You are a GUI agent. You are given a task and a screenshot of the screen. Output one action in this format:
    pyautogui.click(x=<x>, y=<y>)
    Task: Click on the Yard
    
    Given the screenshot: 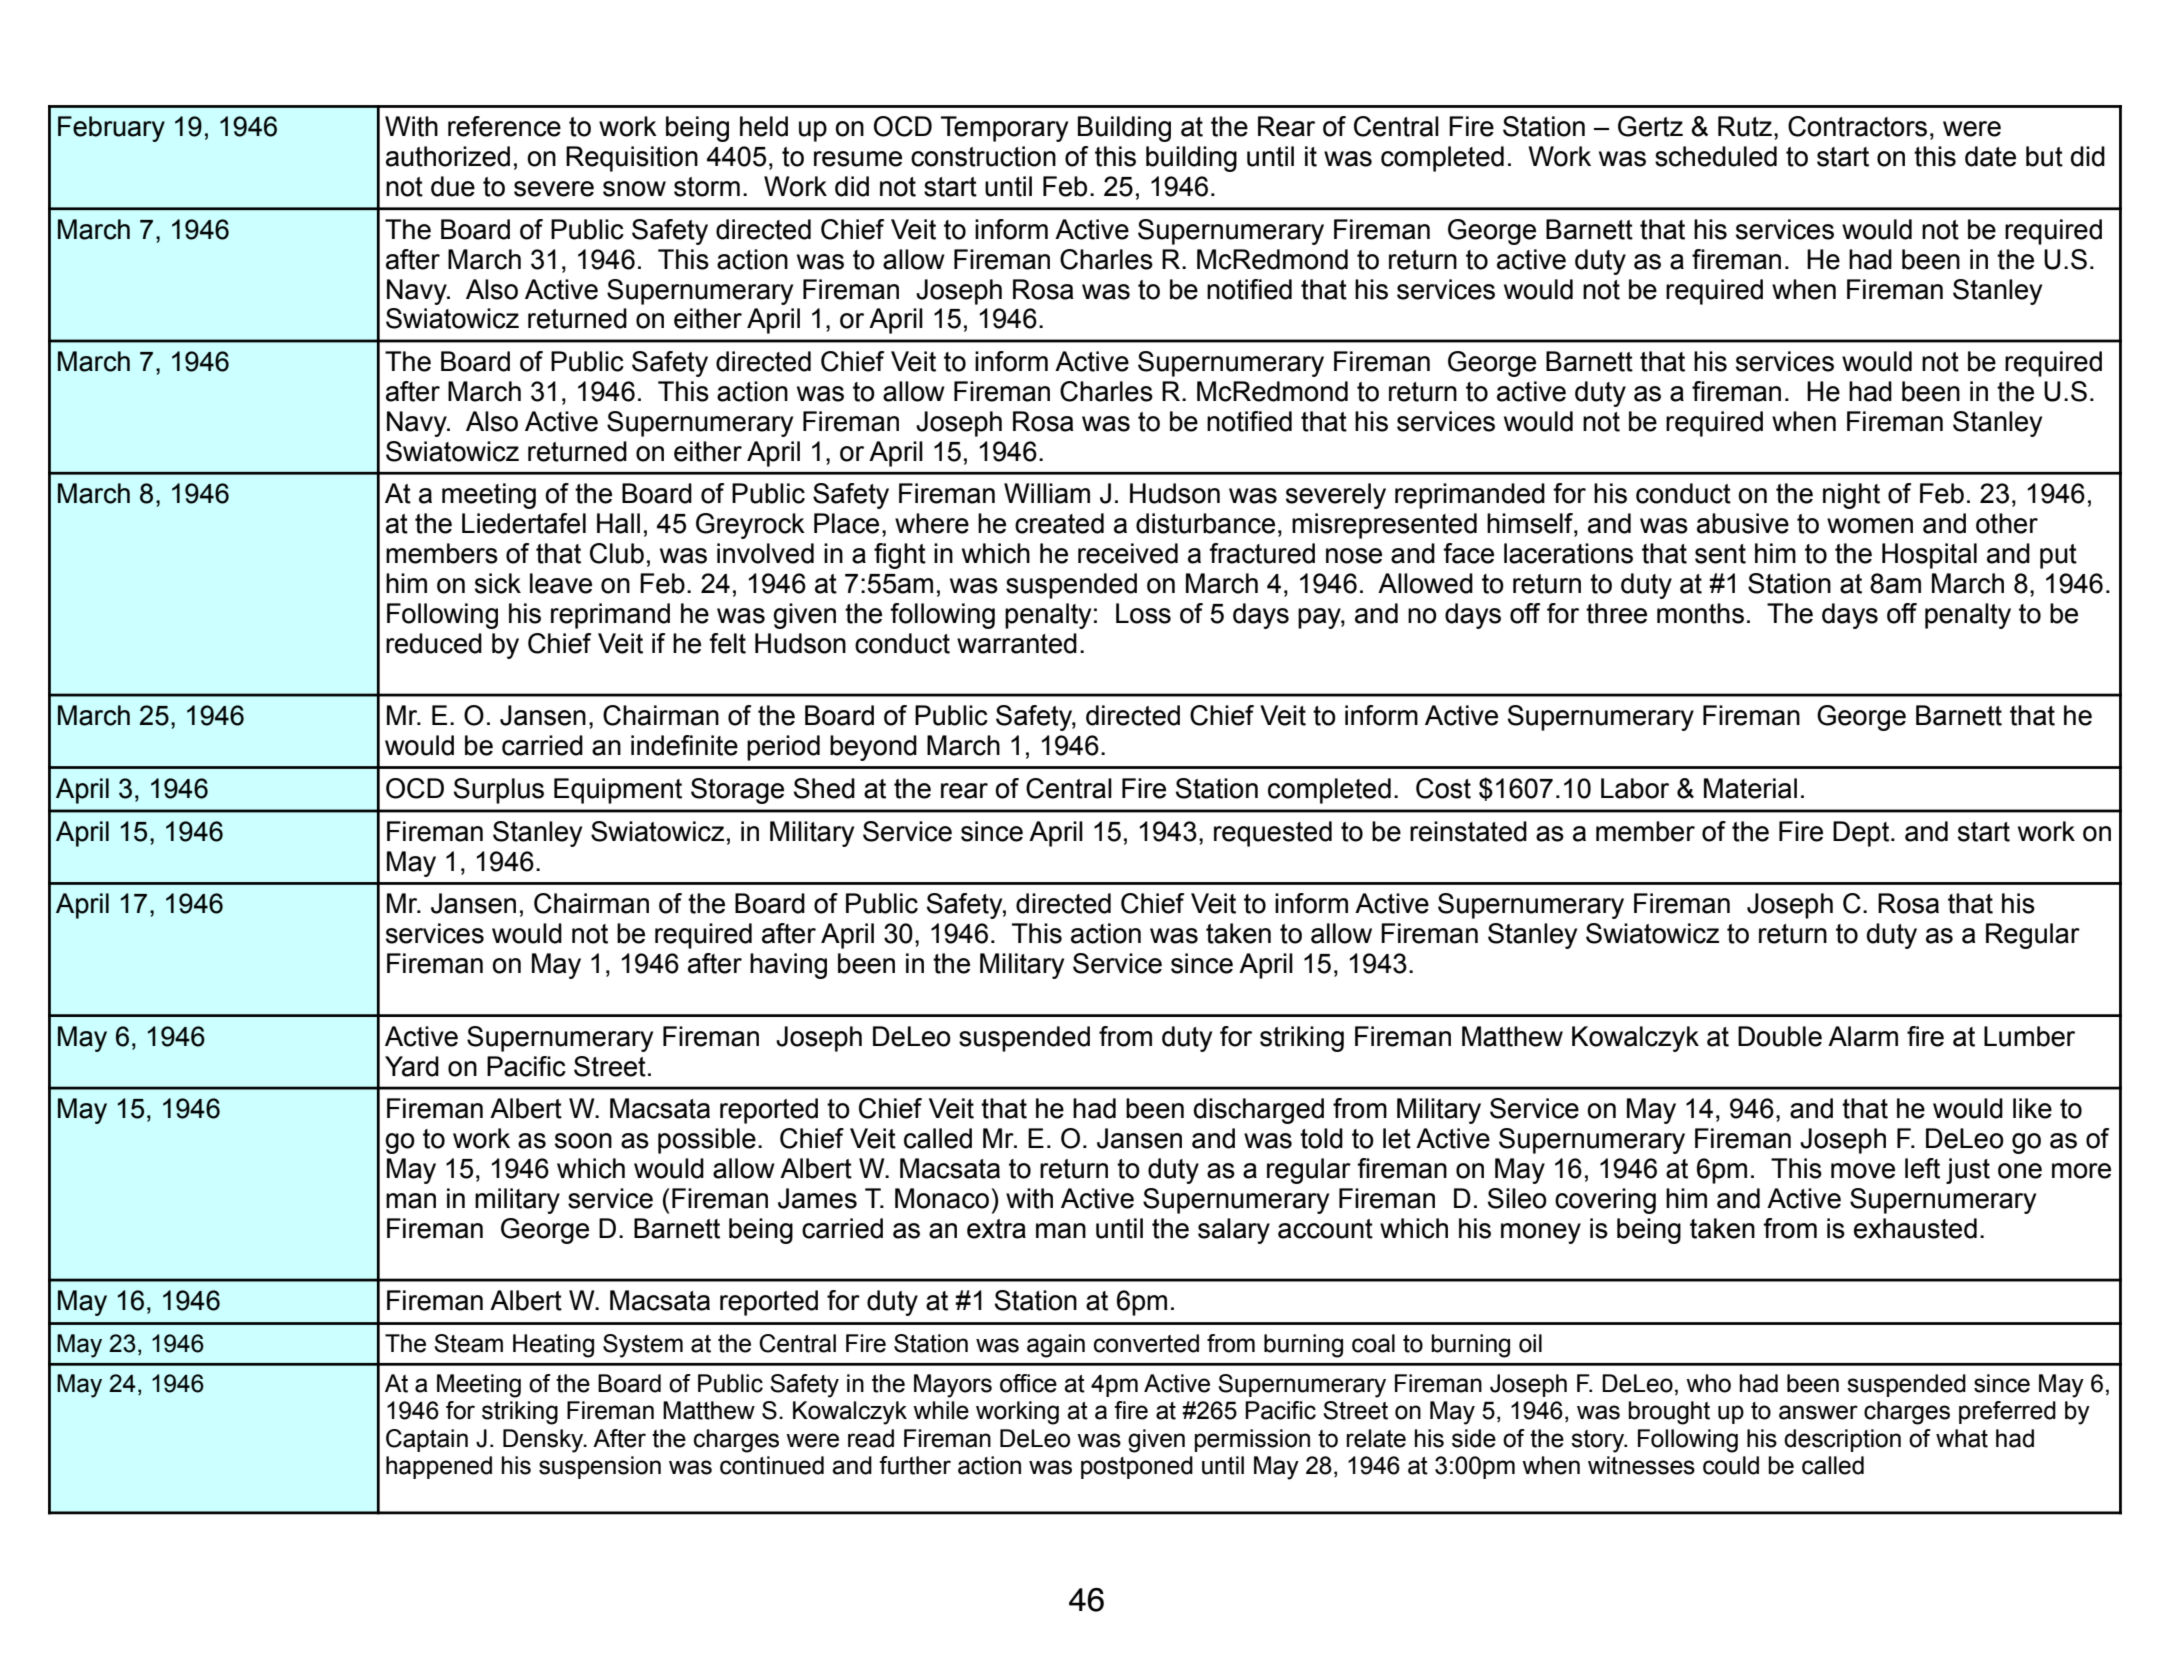 What is the action you would take?
    pyautogui.click(x=412, y=1066)
